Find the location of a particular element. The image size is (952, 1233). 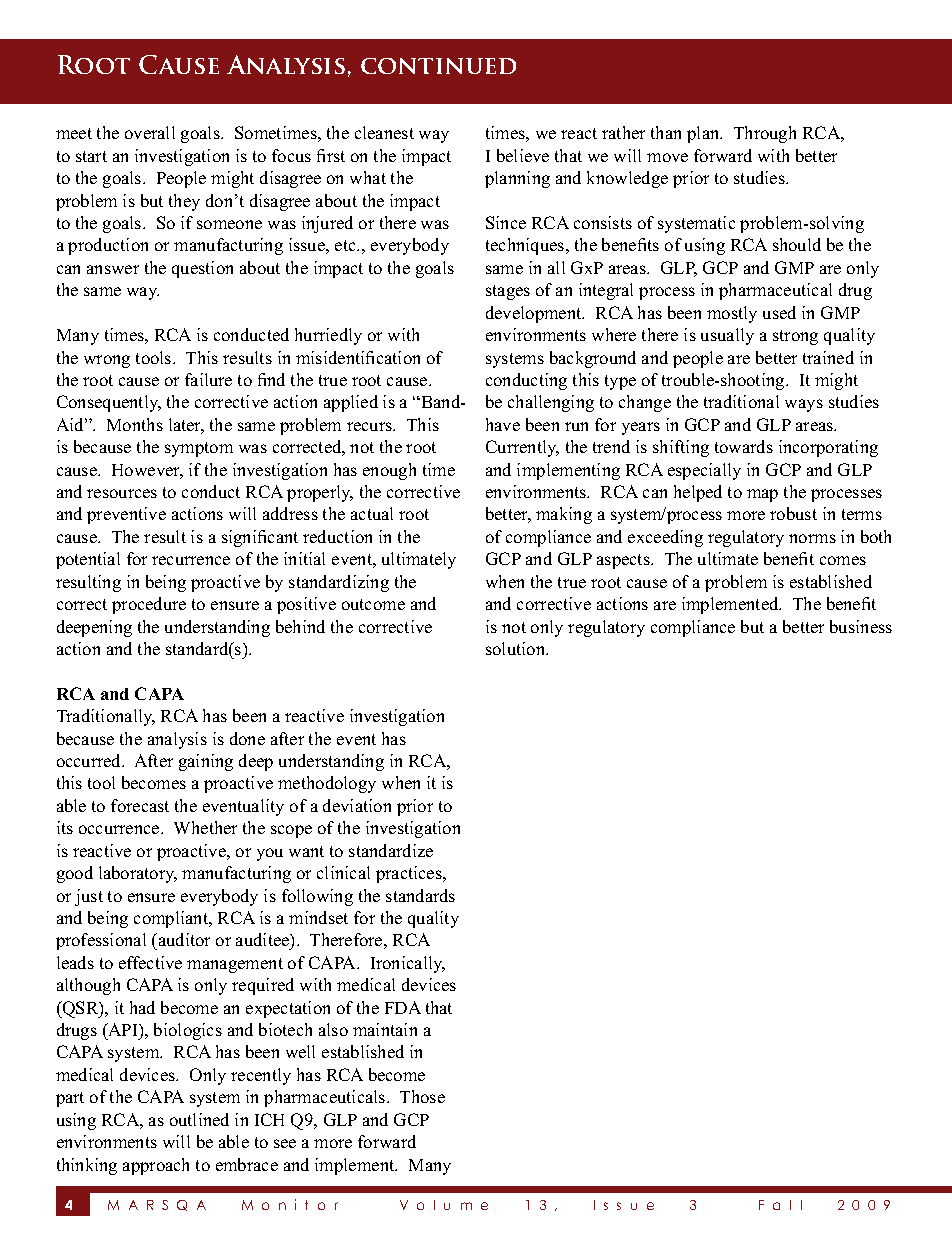

overall is located at coordinates (150, 132).
